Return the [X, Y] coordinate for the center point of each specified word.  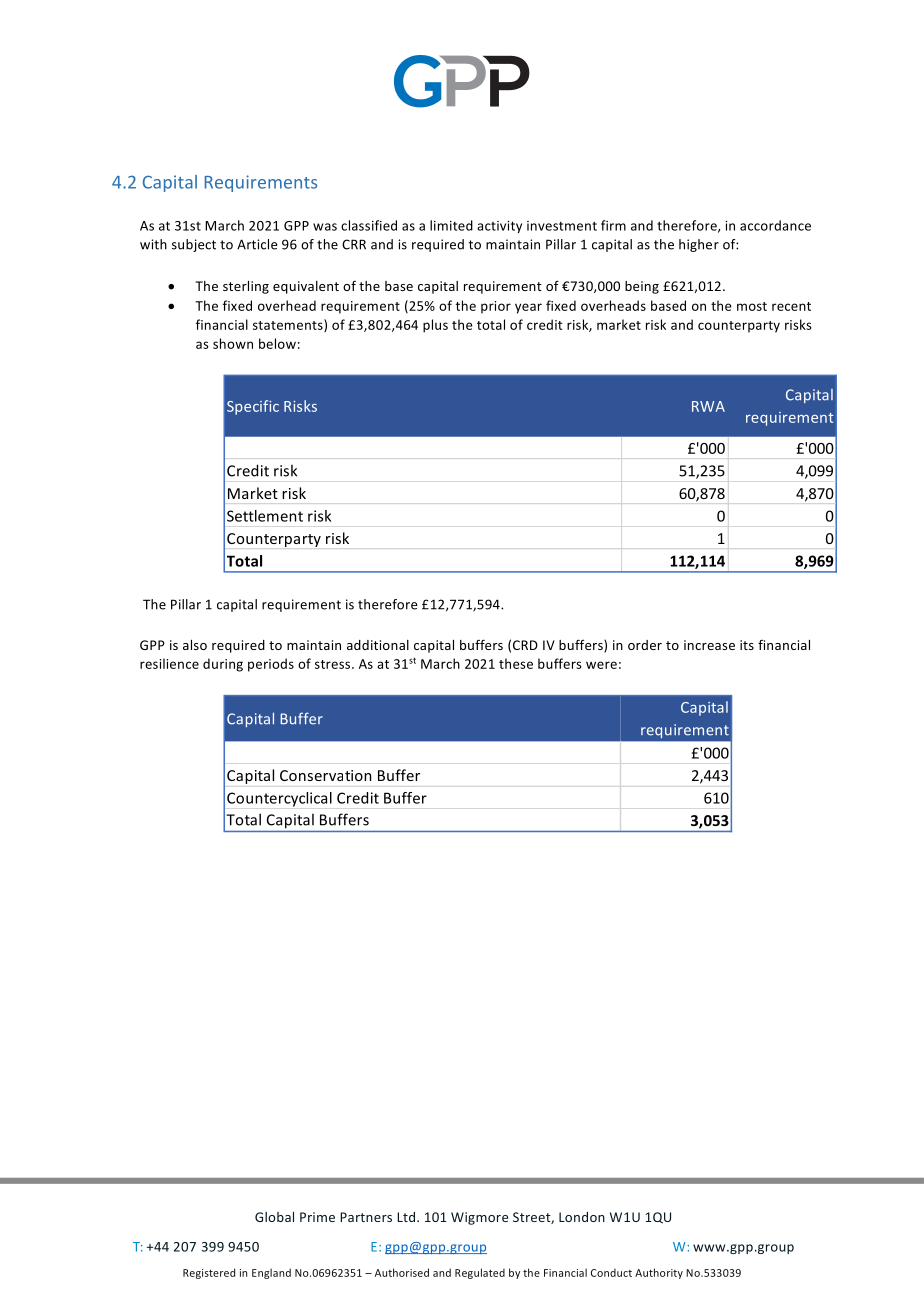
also [195, 645]
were [601, 665]
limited [451, 225]
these [516, 663]
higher [699, 245]
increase [709, 645]
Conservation [326, 775]
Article [257, 244]
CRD [525, 645]
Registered [209, 1273]
